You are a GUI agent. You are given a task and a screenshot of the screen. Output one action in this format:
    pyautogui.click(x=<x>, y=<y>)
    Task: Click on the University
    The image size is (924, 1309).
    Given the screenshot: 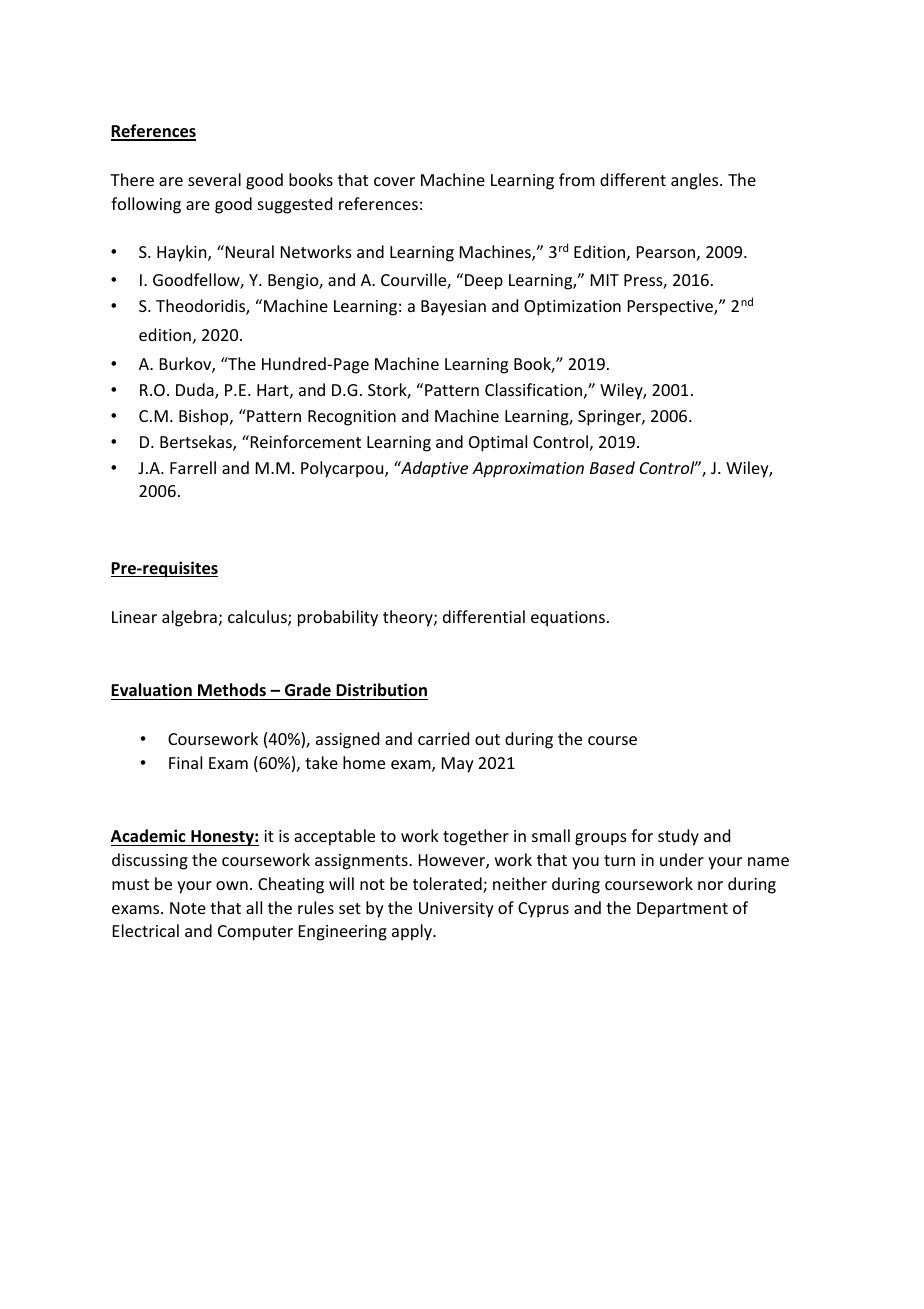 What is the action you would take?
    pyautogui.click(x=456, y=910)
